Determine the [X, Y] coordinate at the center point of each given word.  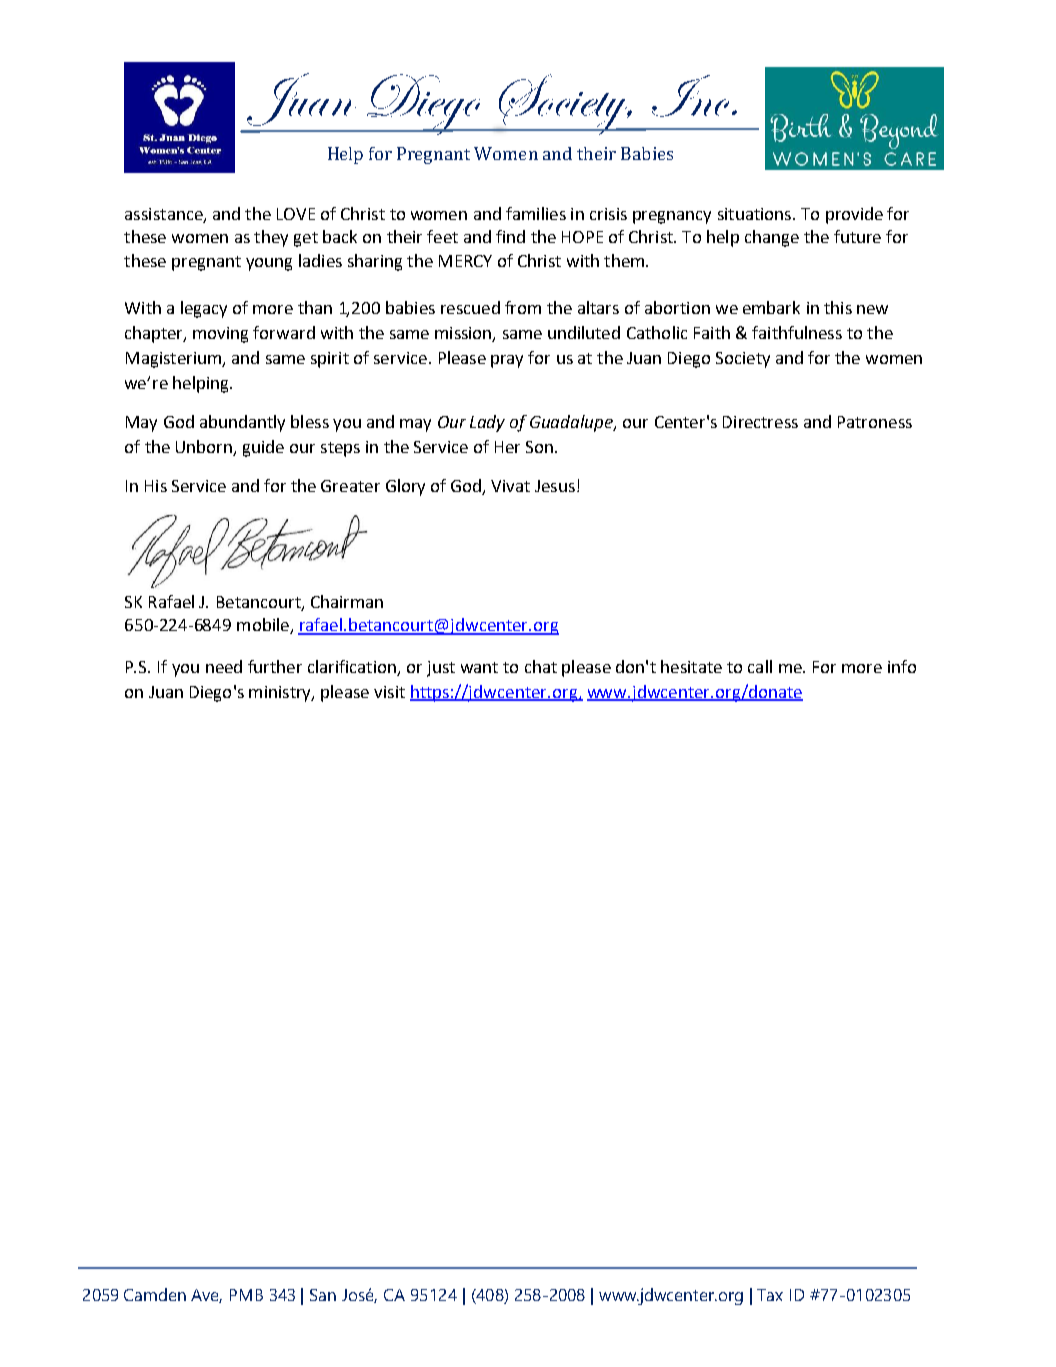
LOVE [296, 214]
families [536, 213]
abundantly [242, 423]
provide [854, 215]
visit [389, 692]
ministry [281, 694]
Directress [760, 422]
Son [539, 447]
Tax [770, 1295]
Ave [206, 1296]
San [323, 1295]
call [760, 666]
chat [541, 666]
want [479, 667]
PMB [246, 1295]
